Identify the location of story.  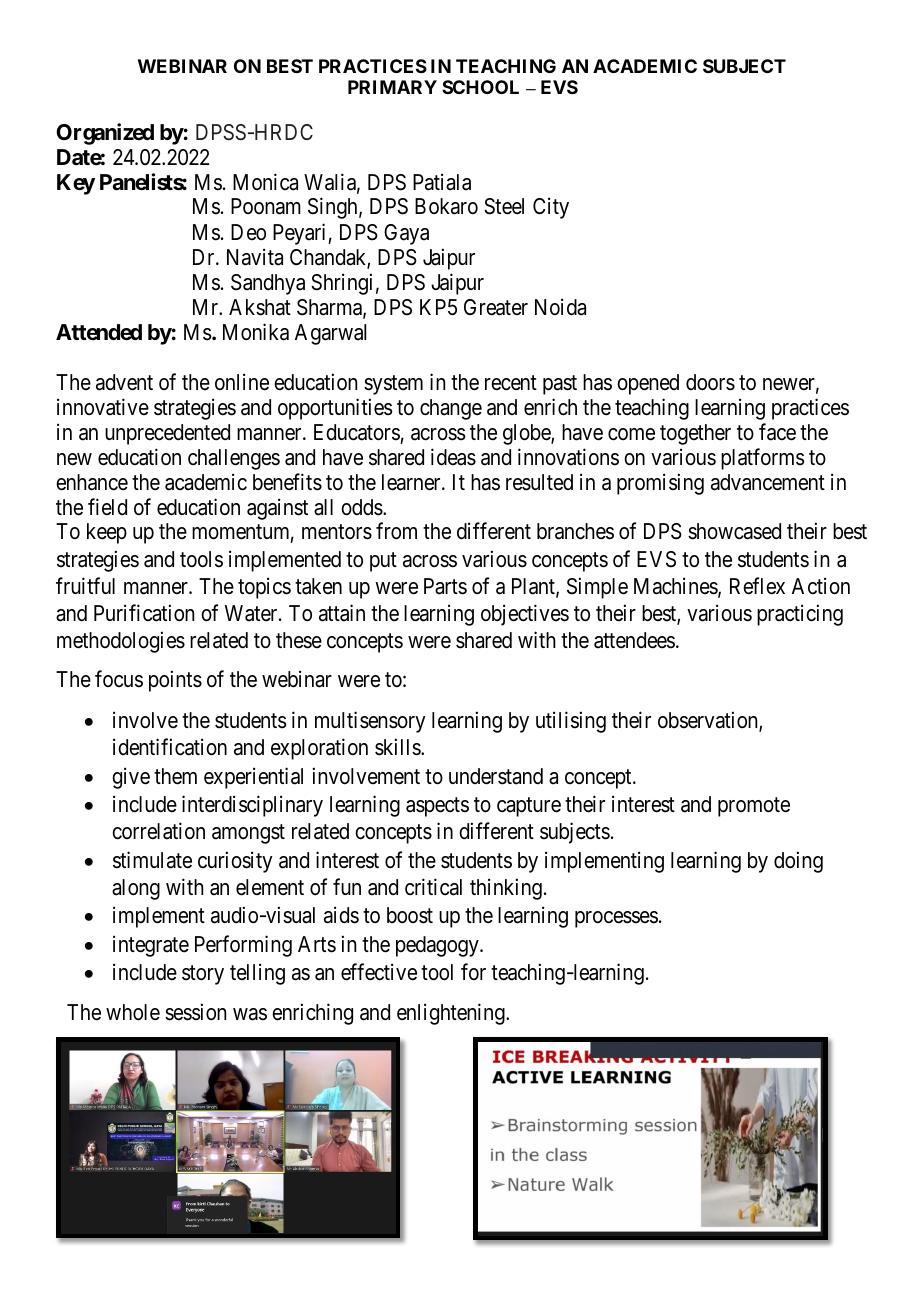
(203, 975).
